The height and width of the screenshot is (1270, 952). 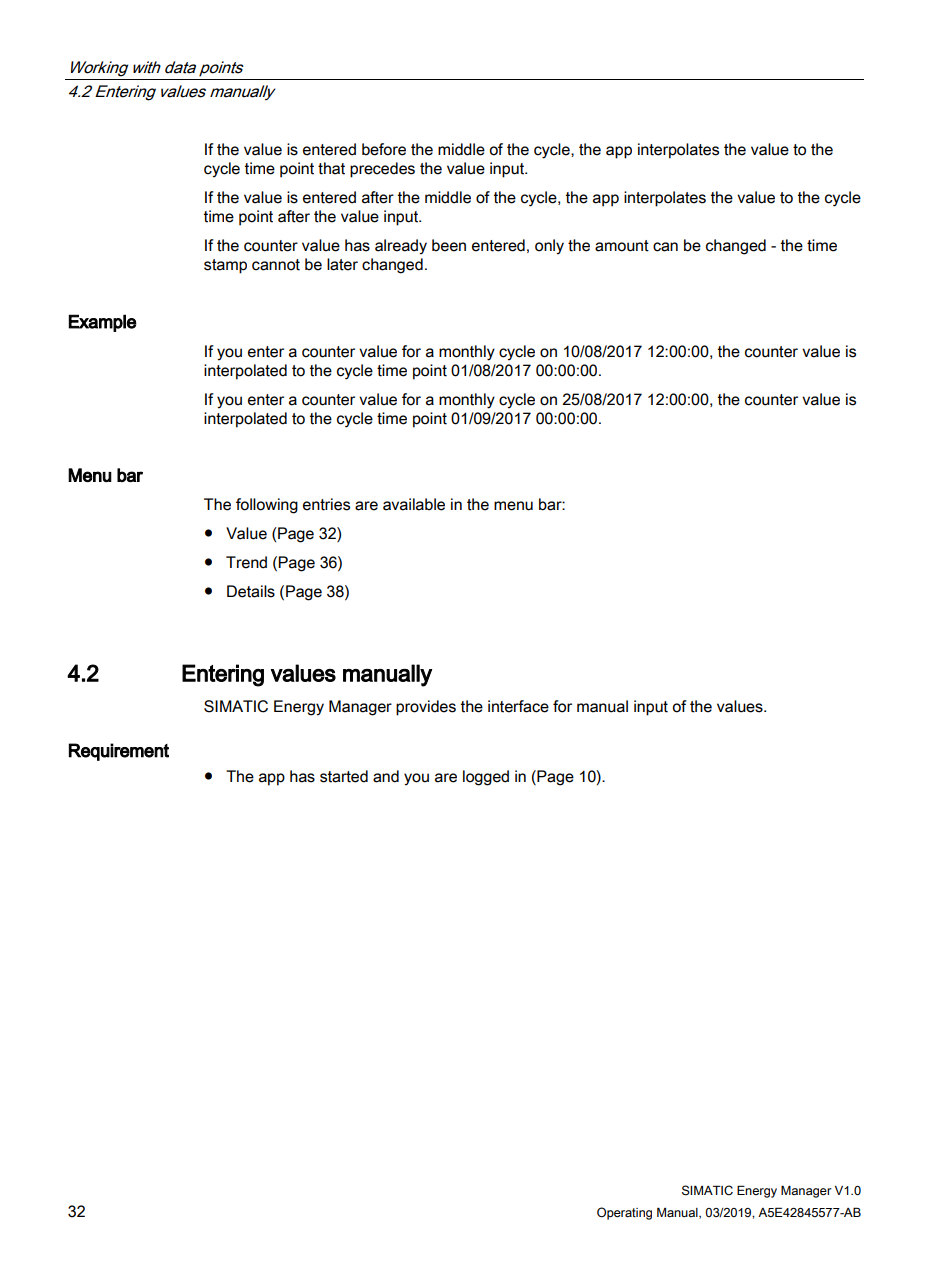 What do you see at coordinates (344, 776) in the screenshot?
I see `started` at bounding box center [344, 776].
